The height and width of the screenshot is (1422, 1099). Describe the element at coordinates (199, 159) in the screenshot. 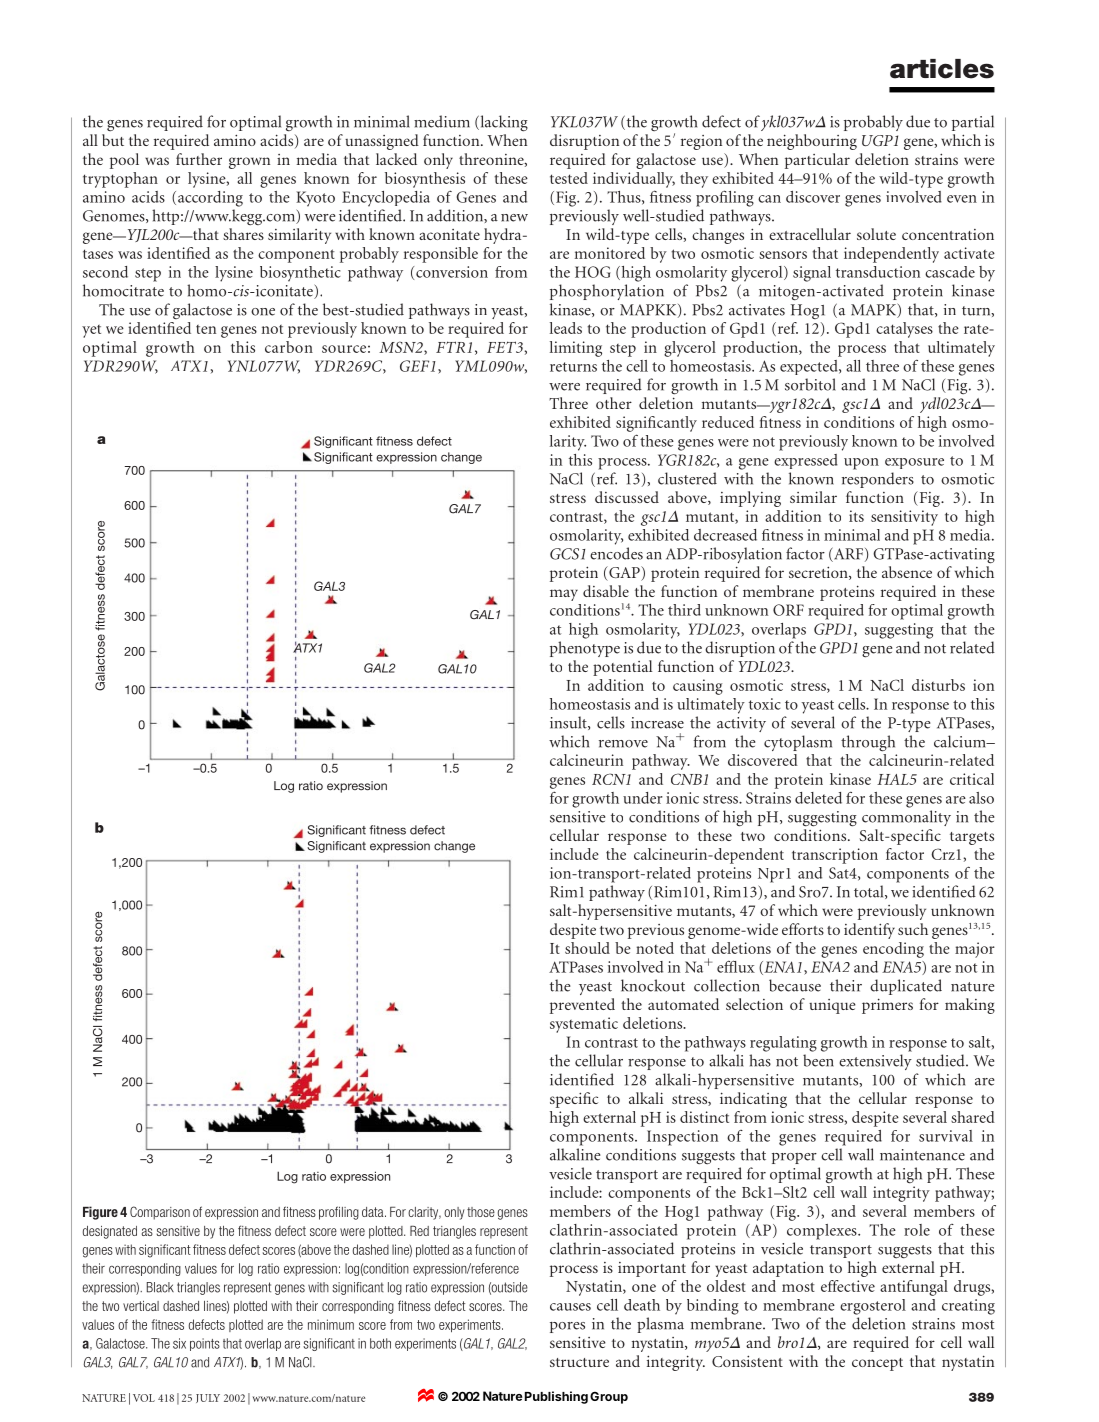

I see `further` at that location.
